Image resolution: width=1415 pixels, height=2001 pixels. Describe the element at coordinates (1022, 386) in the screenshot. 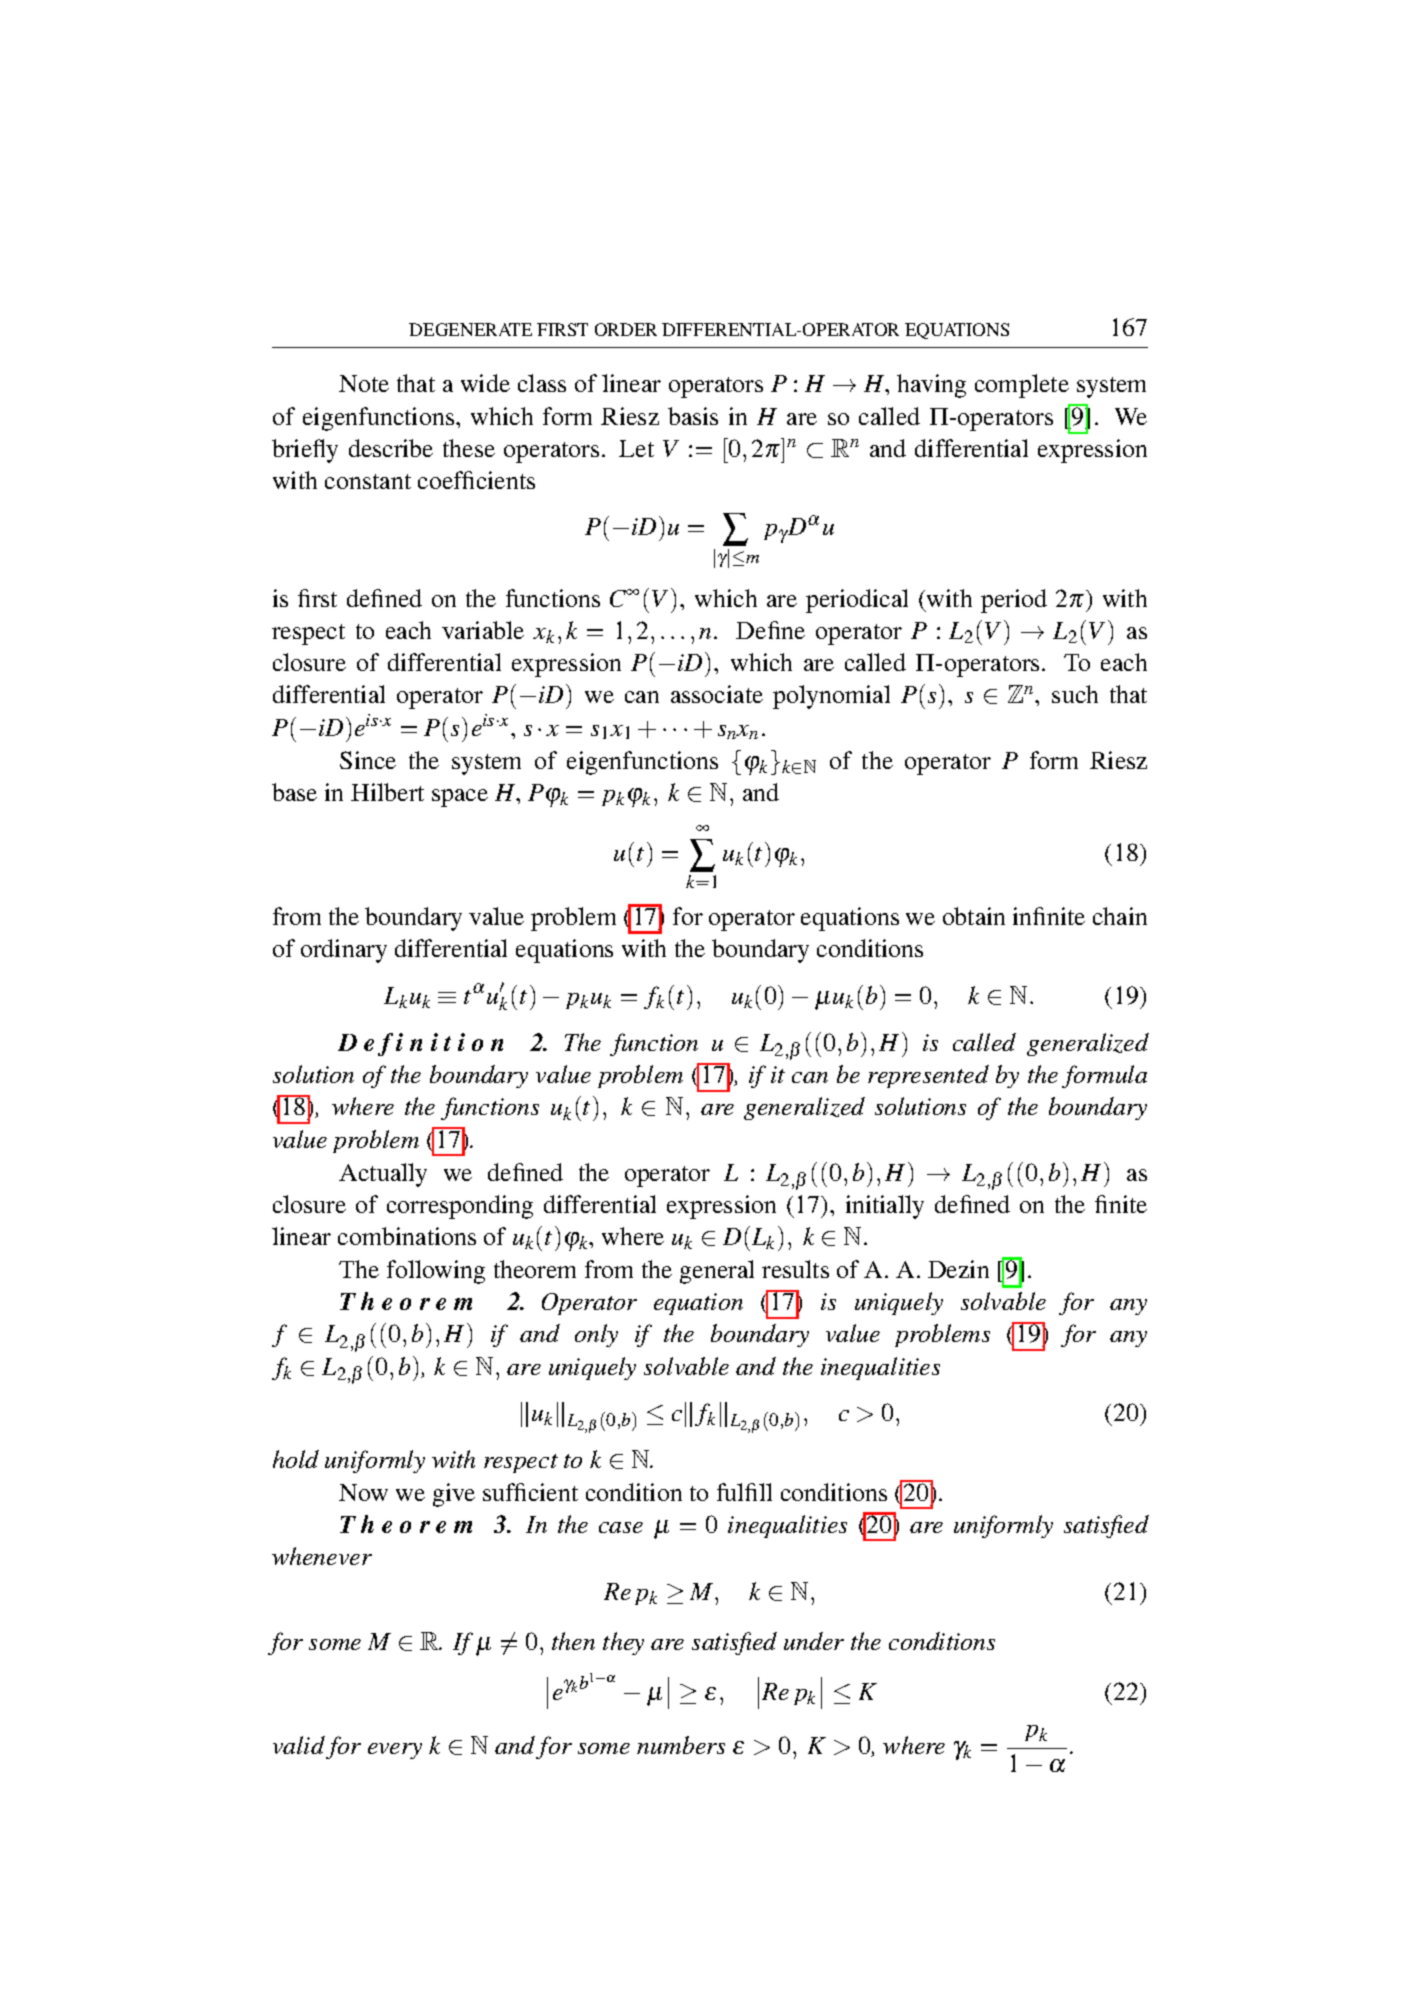

I see `complete` at that location.
